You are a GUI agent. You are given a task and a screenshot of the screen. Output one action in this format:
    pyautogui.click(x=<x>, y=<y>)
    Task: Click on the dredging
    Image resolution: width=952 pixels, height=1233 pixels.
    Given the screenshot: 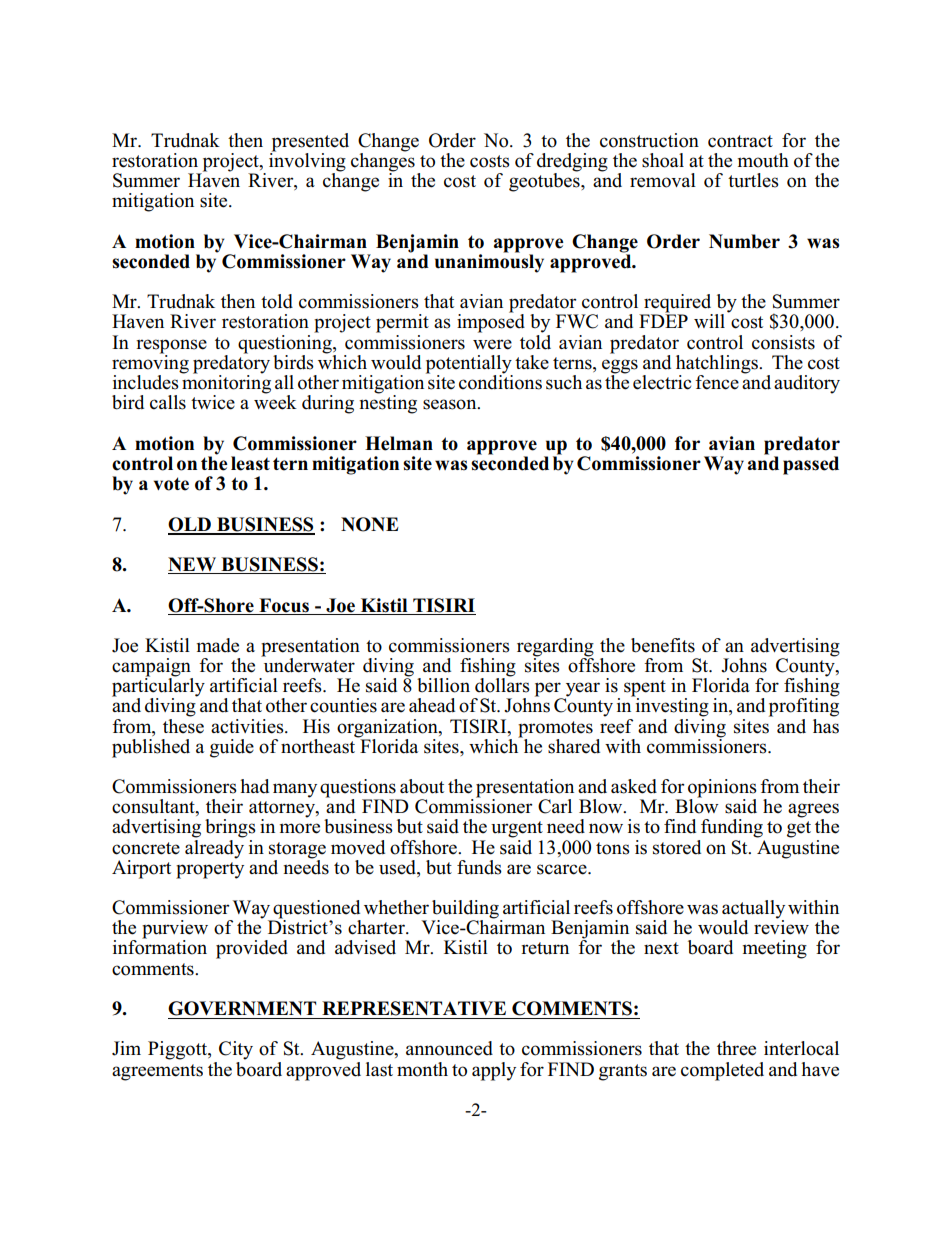 What is the action you would take?
    pyautogui.click(x=572, y=163)
